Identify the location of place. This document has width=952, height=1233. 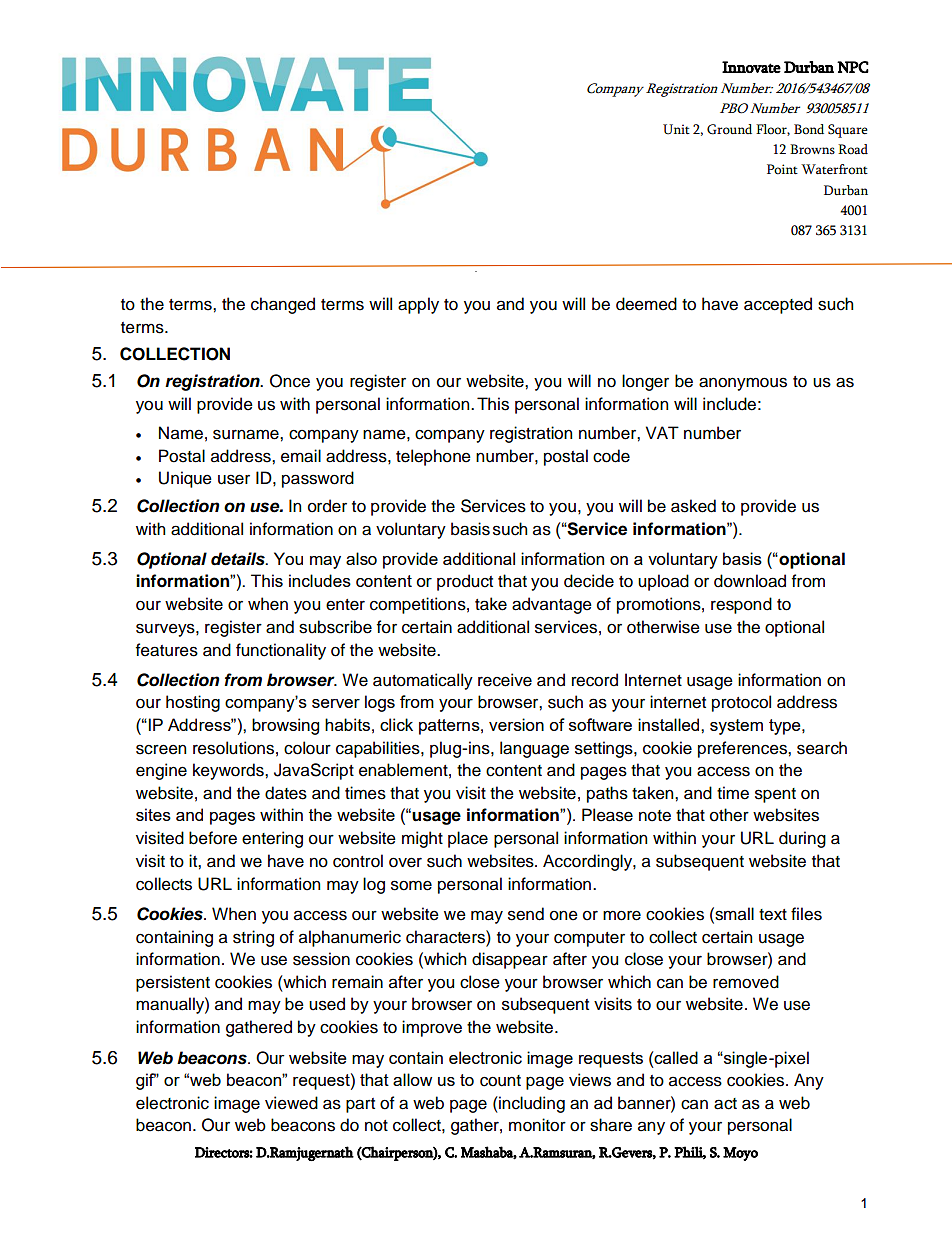
(468, 839).
